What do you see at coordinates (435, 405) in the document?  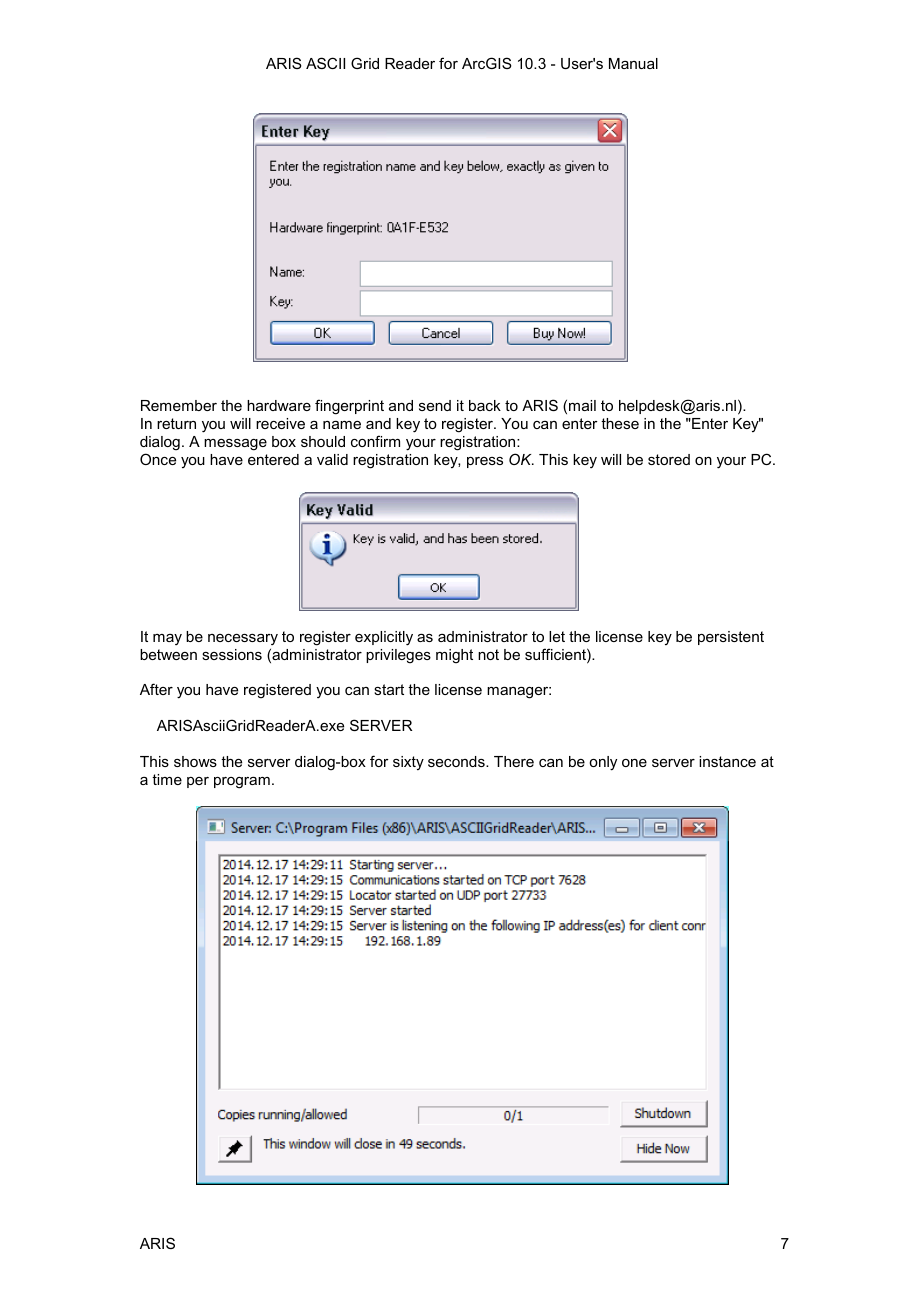 I see `send` at bounding box center [435, 405].
